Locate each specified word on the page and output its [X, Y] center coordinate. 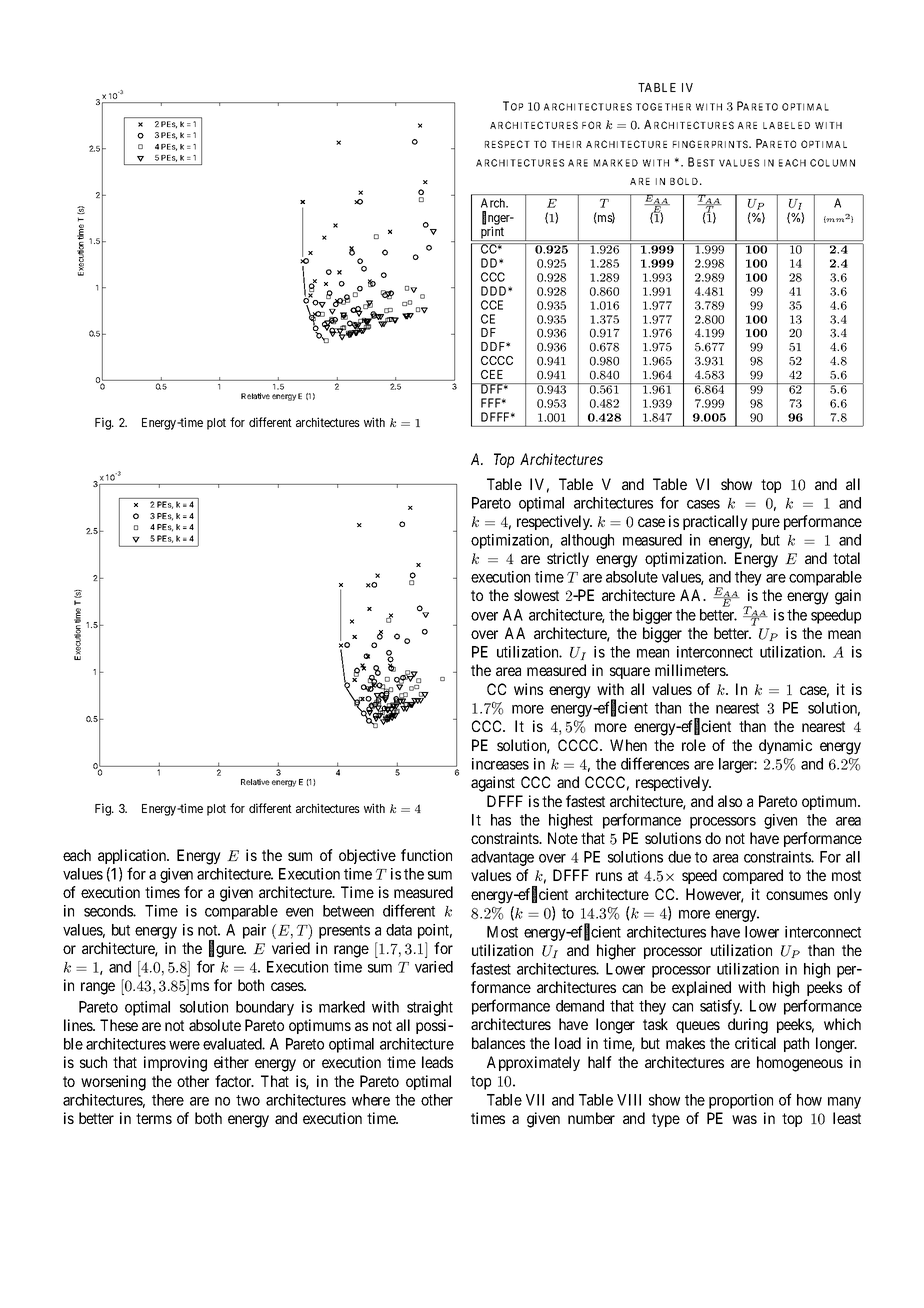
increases [500, 764]
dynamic [785, 746]
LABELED [786, 125]
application [133, 856]
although [587, 541]
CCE [492, 305]
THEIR [566, 144]
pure [766, 524]
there [168, 1100]
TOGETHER [663, 107]
